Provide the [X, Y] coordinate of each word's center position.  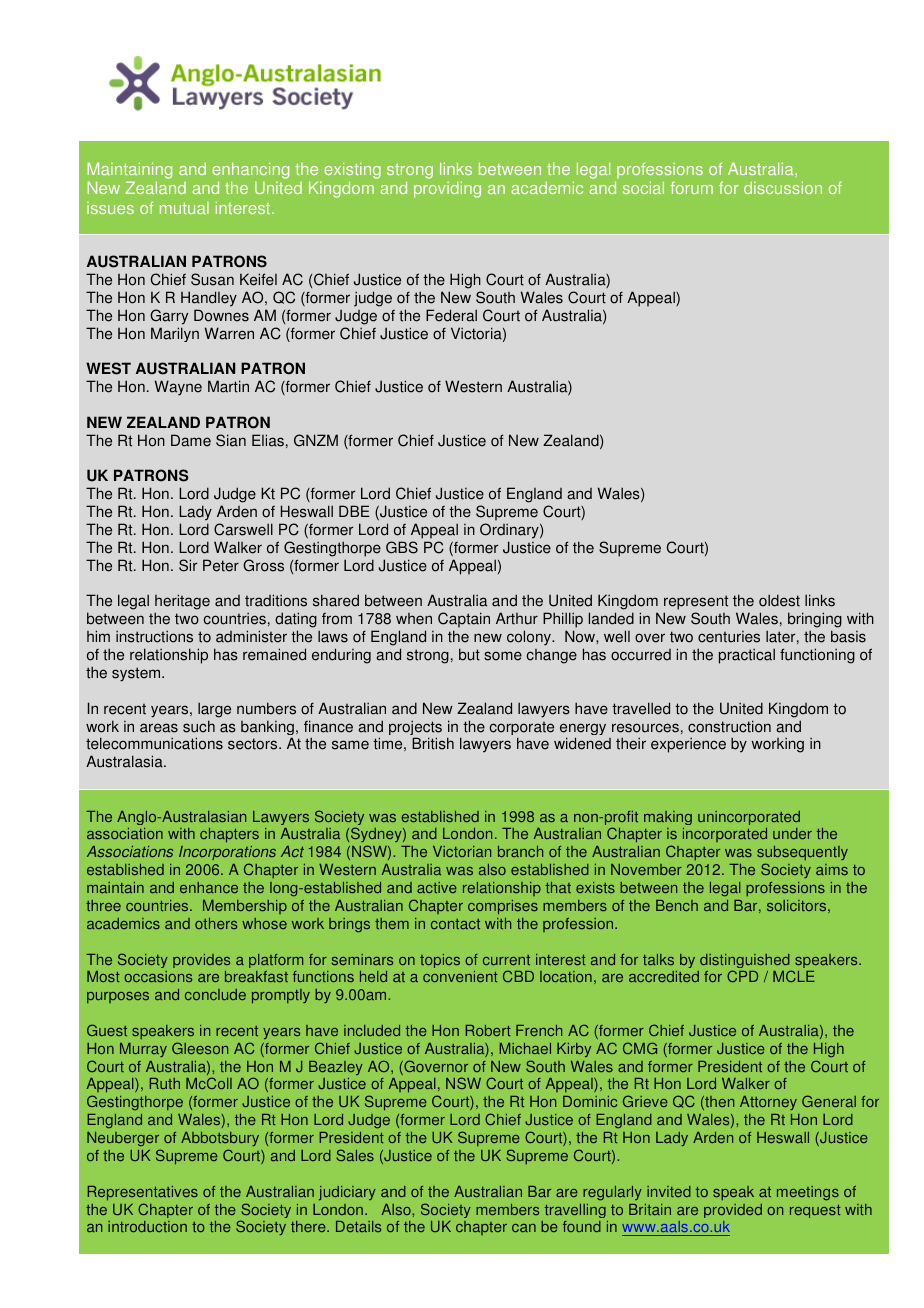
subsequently [802, 855]
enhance [209, 887]
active [437, 887]
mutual [184, 208]
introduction [147, 1226]
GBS [402, 547]
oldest [779, 600]
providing [447, 189]
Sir [188, 565]
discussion [783, 187]
